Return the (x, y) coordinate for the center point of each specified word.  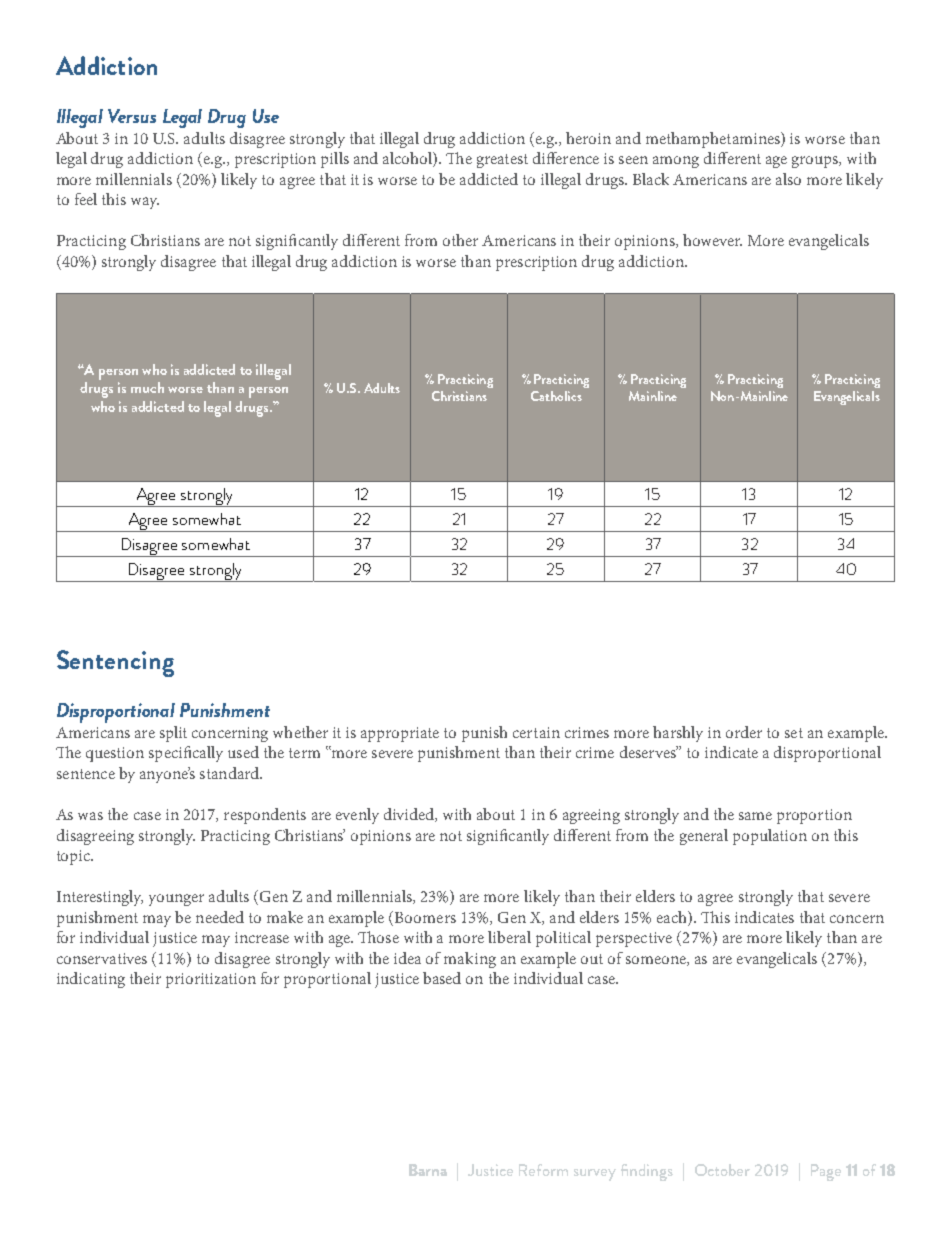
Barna (428, 1170)
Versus (132, 116)
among (676, 162)
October (722, 1170)
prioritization (211, 980)
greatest (502, 161)
